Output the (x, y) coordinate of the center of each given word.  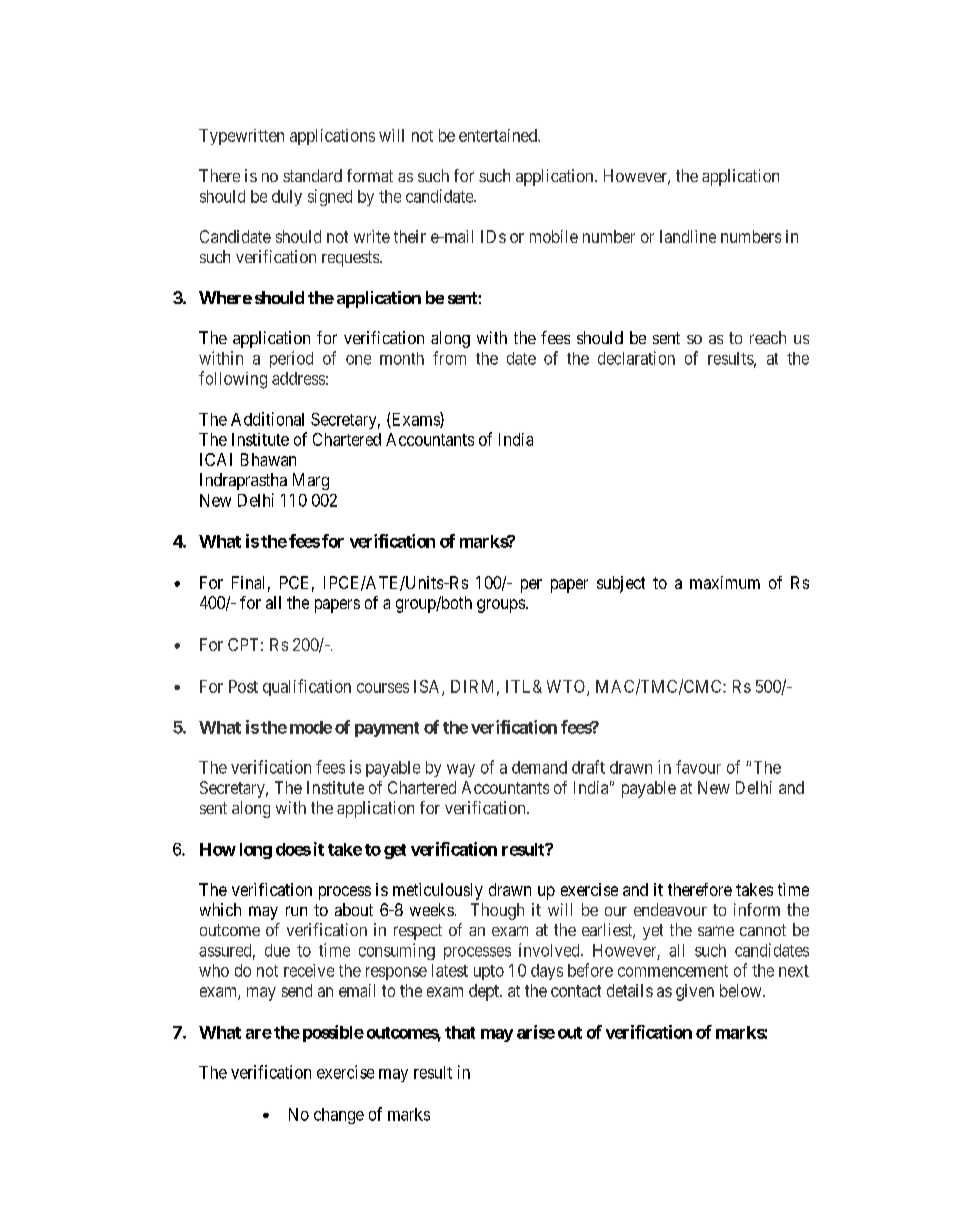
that (460, 1032)
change (339, 1116)
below (742, 990)
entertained (499, 135)
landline (688, 236)
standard (312, 175)
